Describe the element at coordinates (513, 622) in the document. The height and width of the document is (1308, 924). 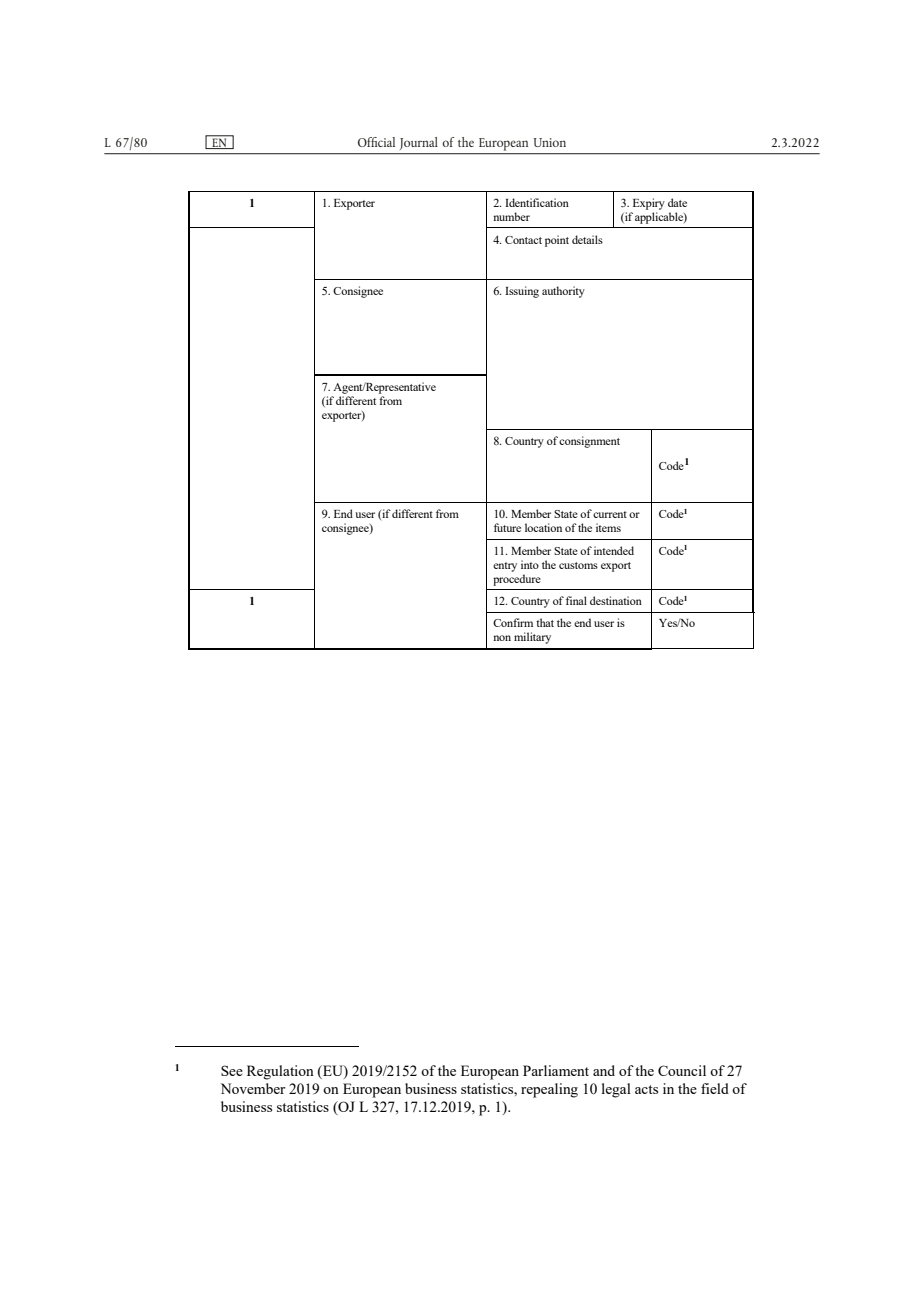
I see `Confirm` at that location.
